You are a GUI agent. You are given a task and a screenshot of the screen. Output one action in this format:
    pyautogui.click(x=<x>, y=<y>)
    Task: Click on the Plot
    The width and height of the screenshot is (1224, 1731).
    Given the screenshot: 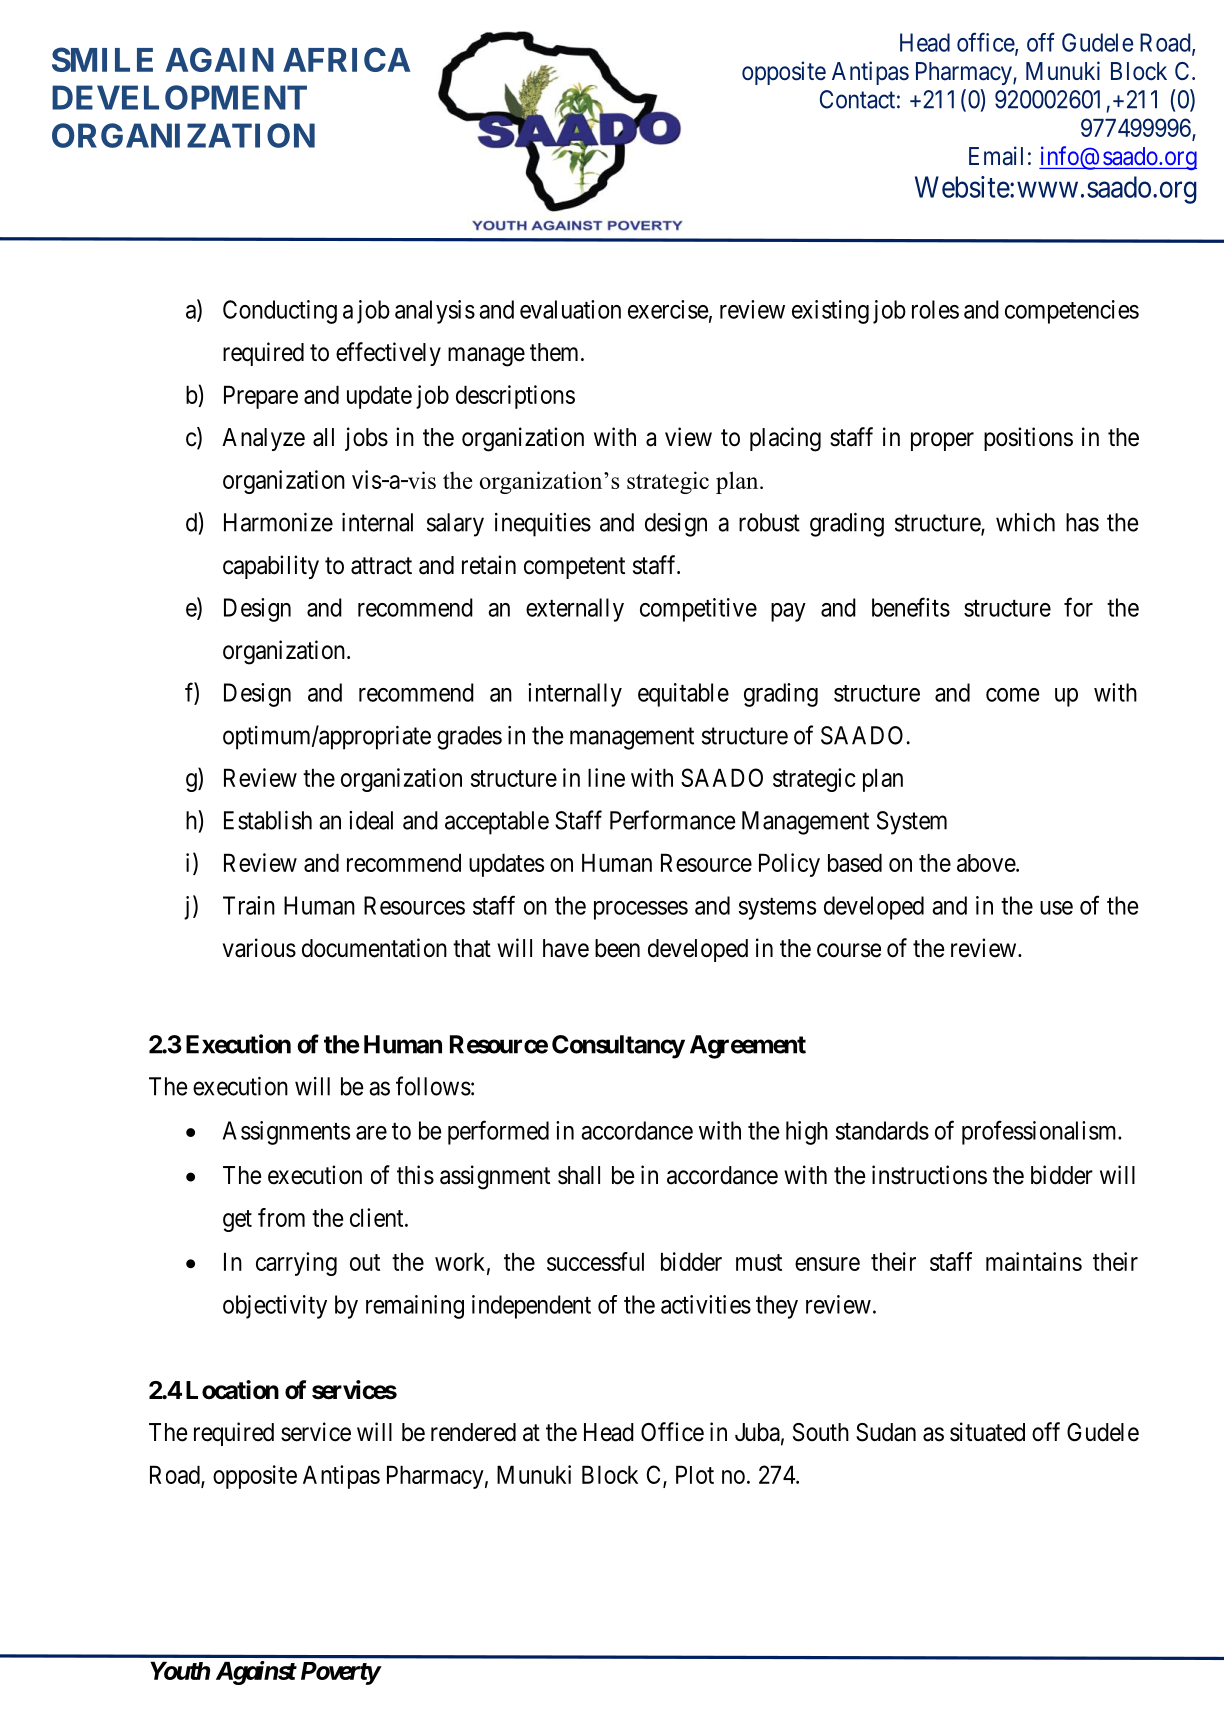 What is the action you would take?
    pyautogui.click(x=695, y=1474)
